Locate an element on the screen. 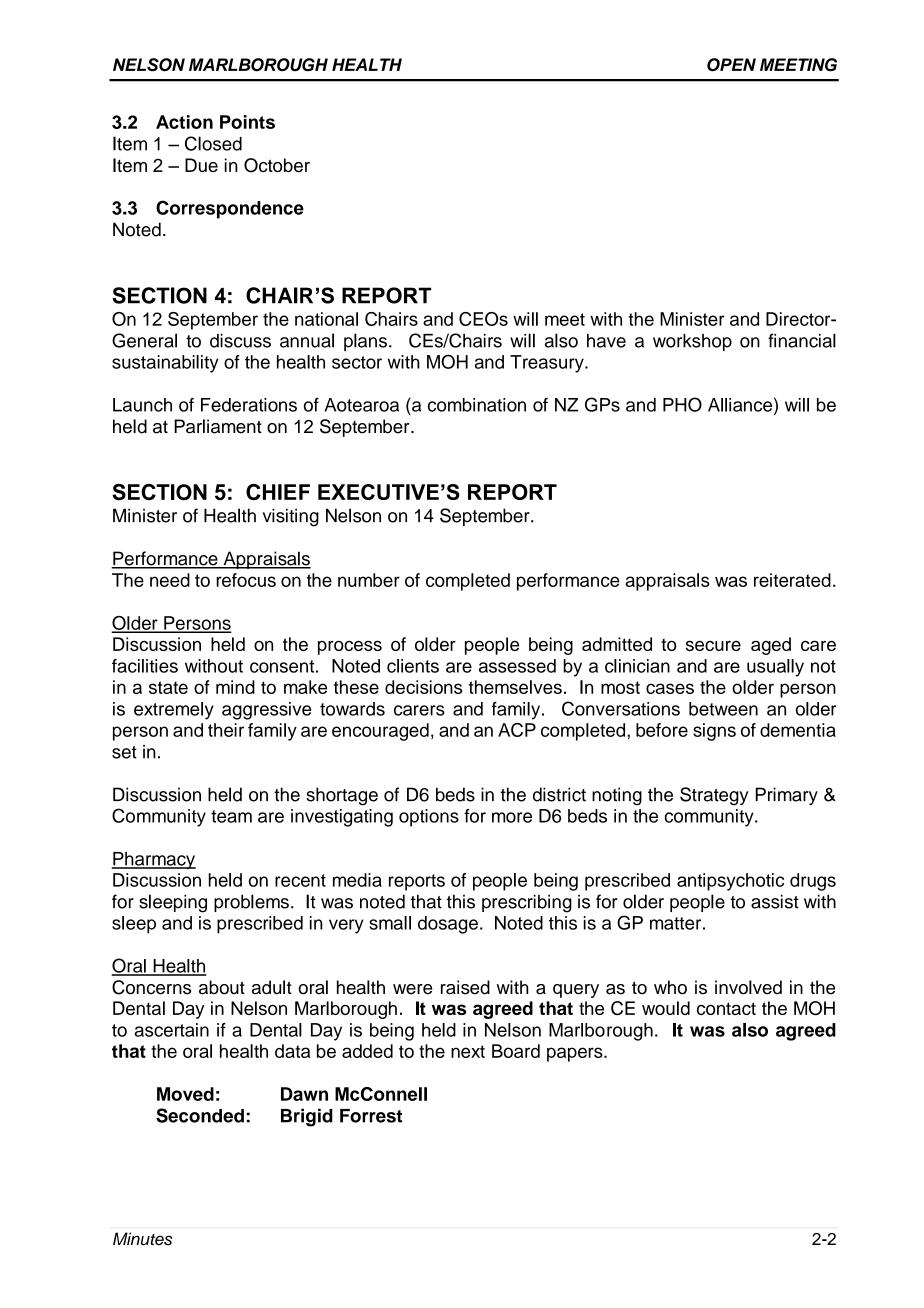  contact is located at coordinates (726, 1008).
